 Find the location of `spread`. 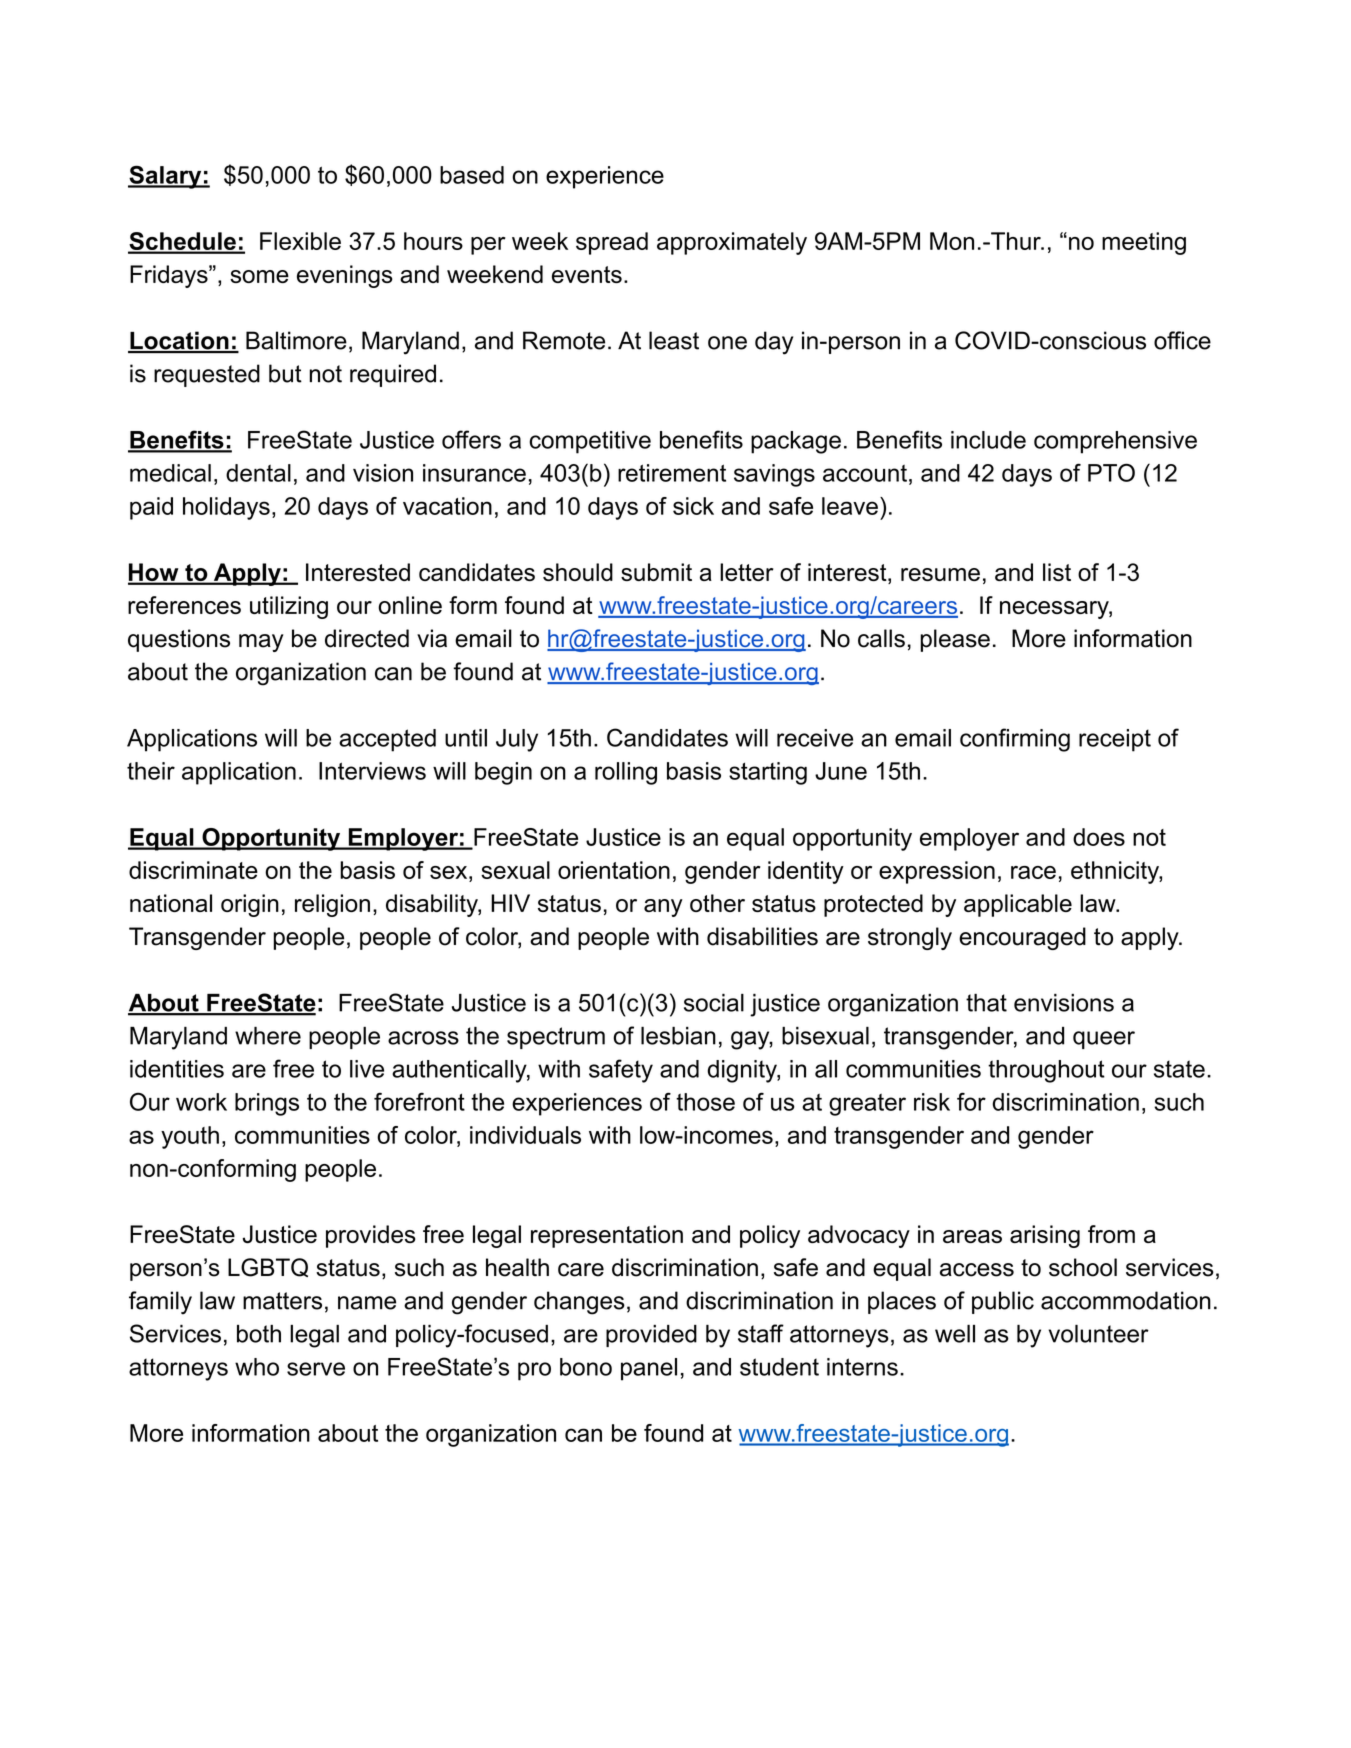

spread is located at coordinates (612, 243).
